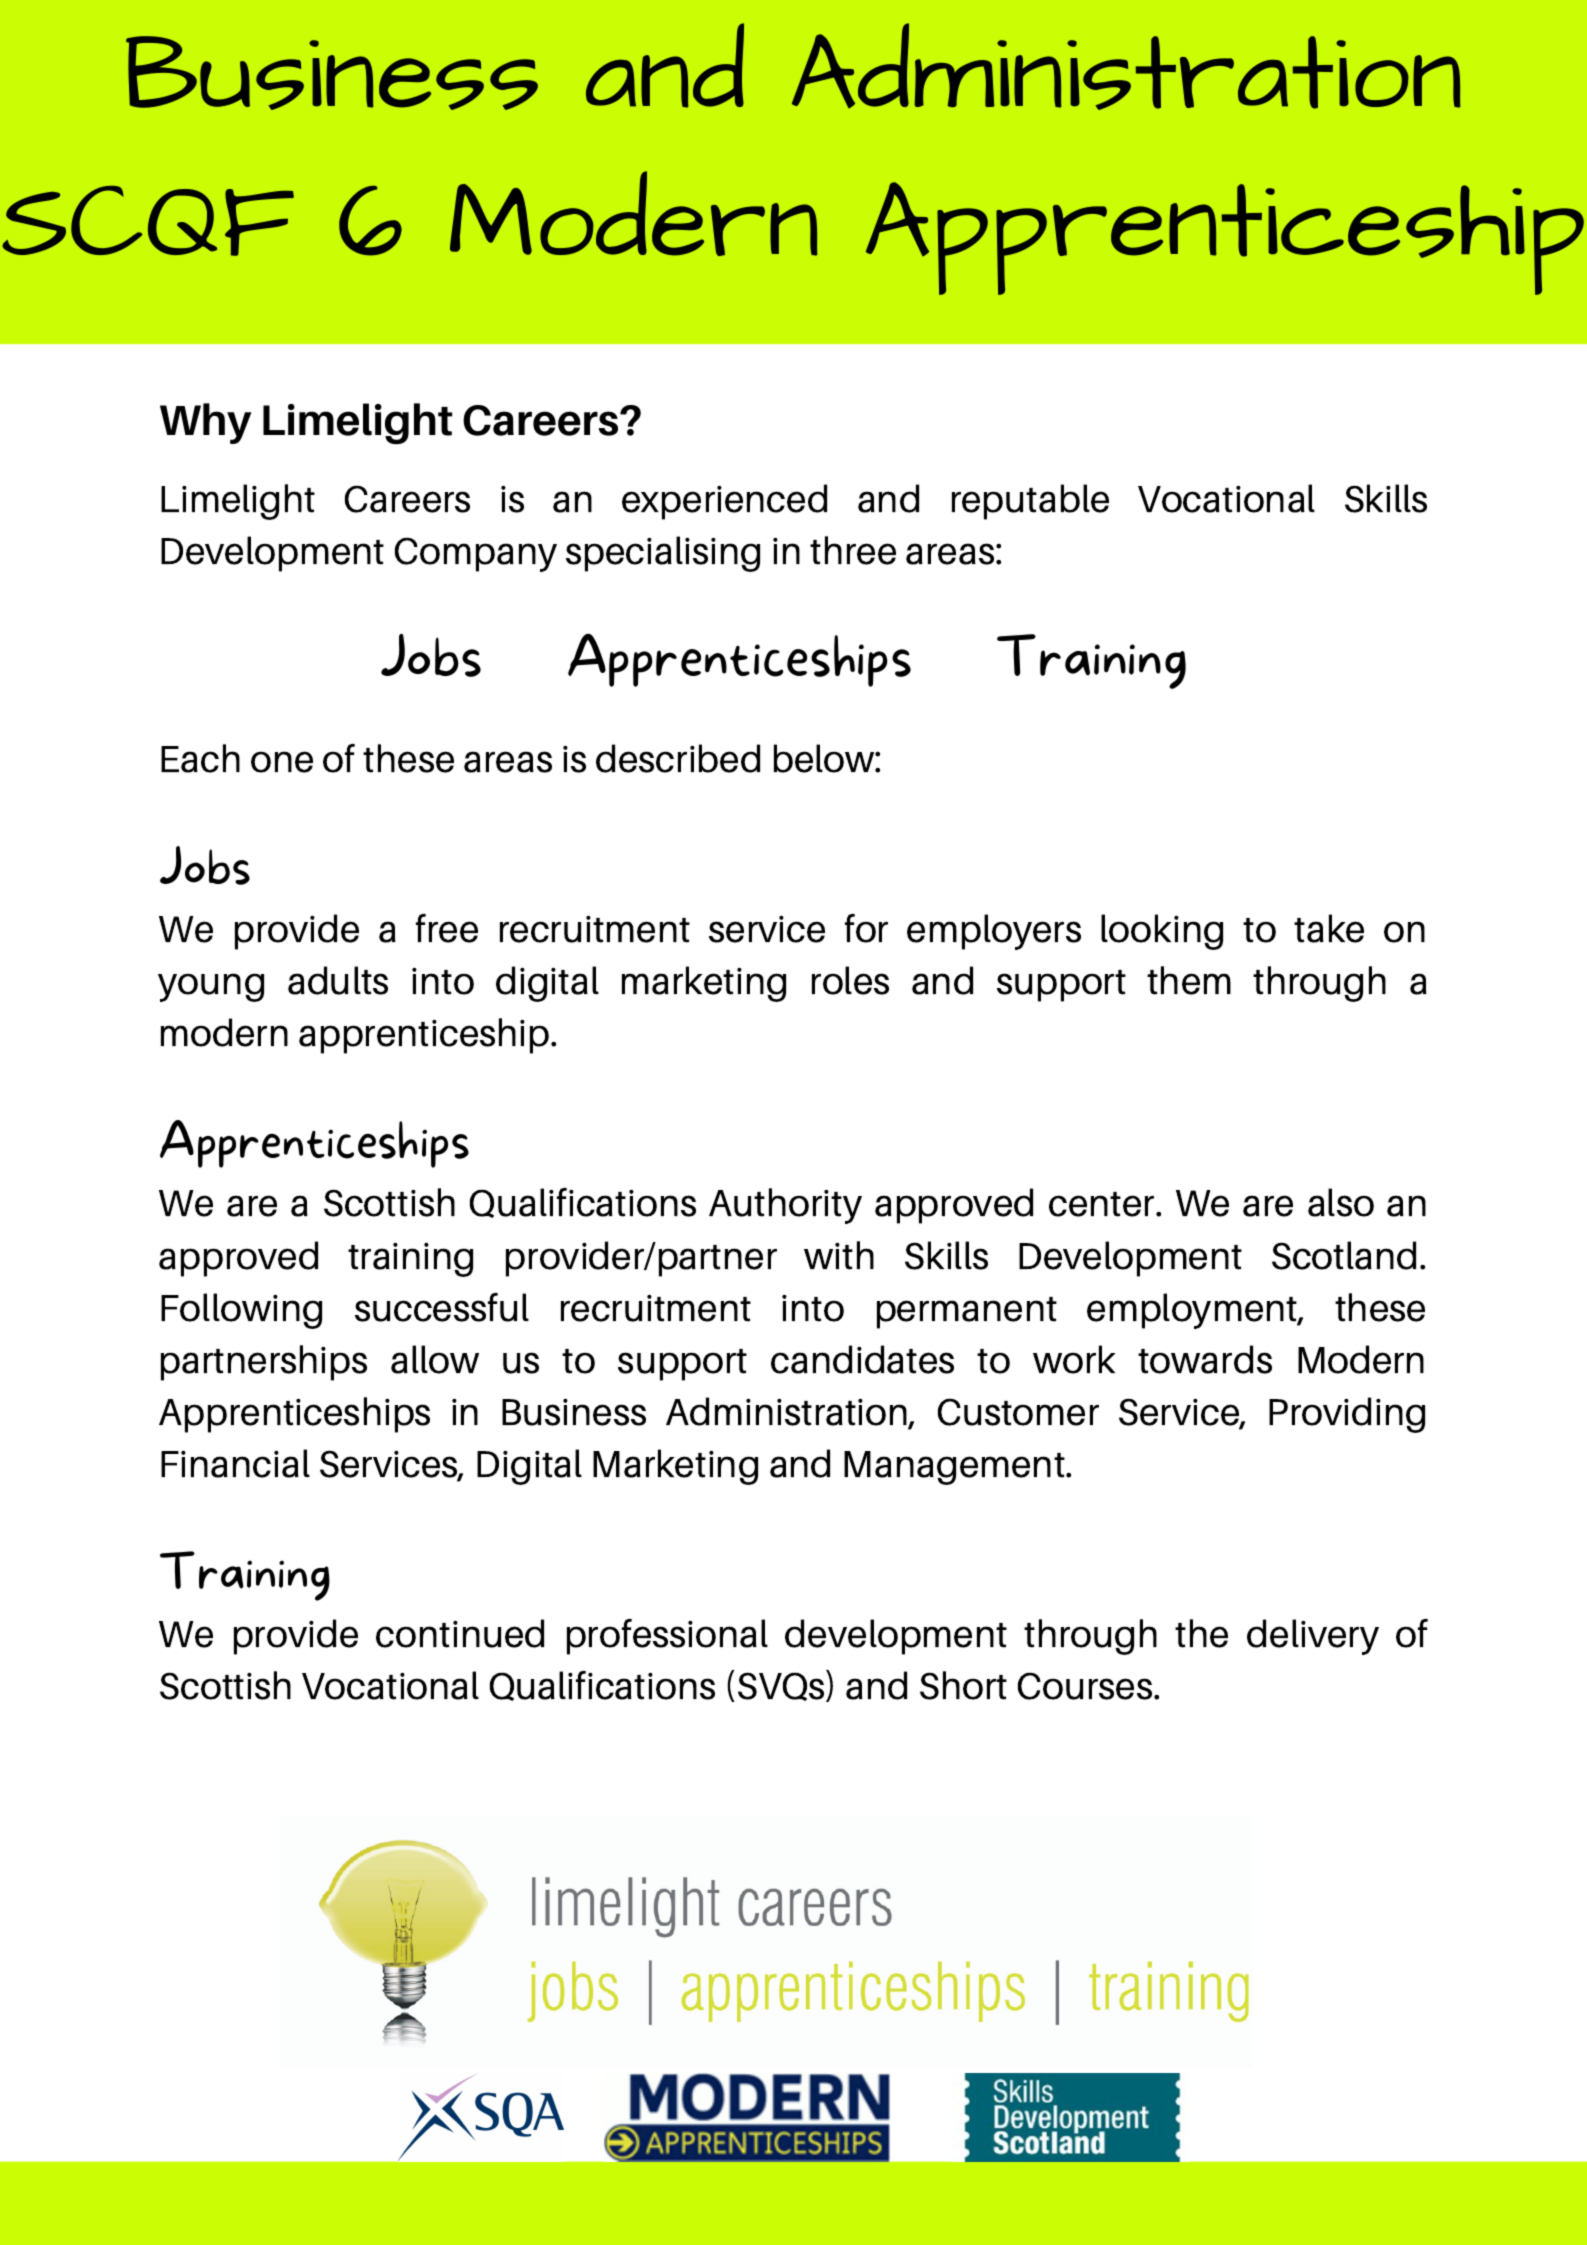  Describe the element at coordinates (206, 423) in the screenshot. I see `Why` at that location.
